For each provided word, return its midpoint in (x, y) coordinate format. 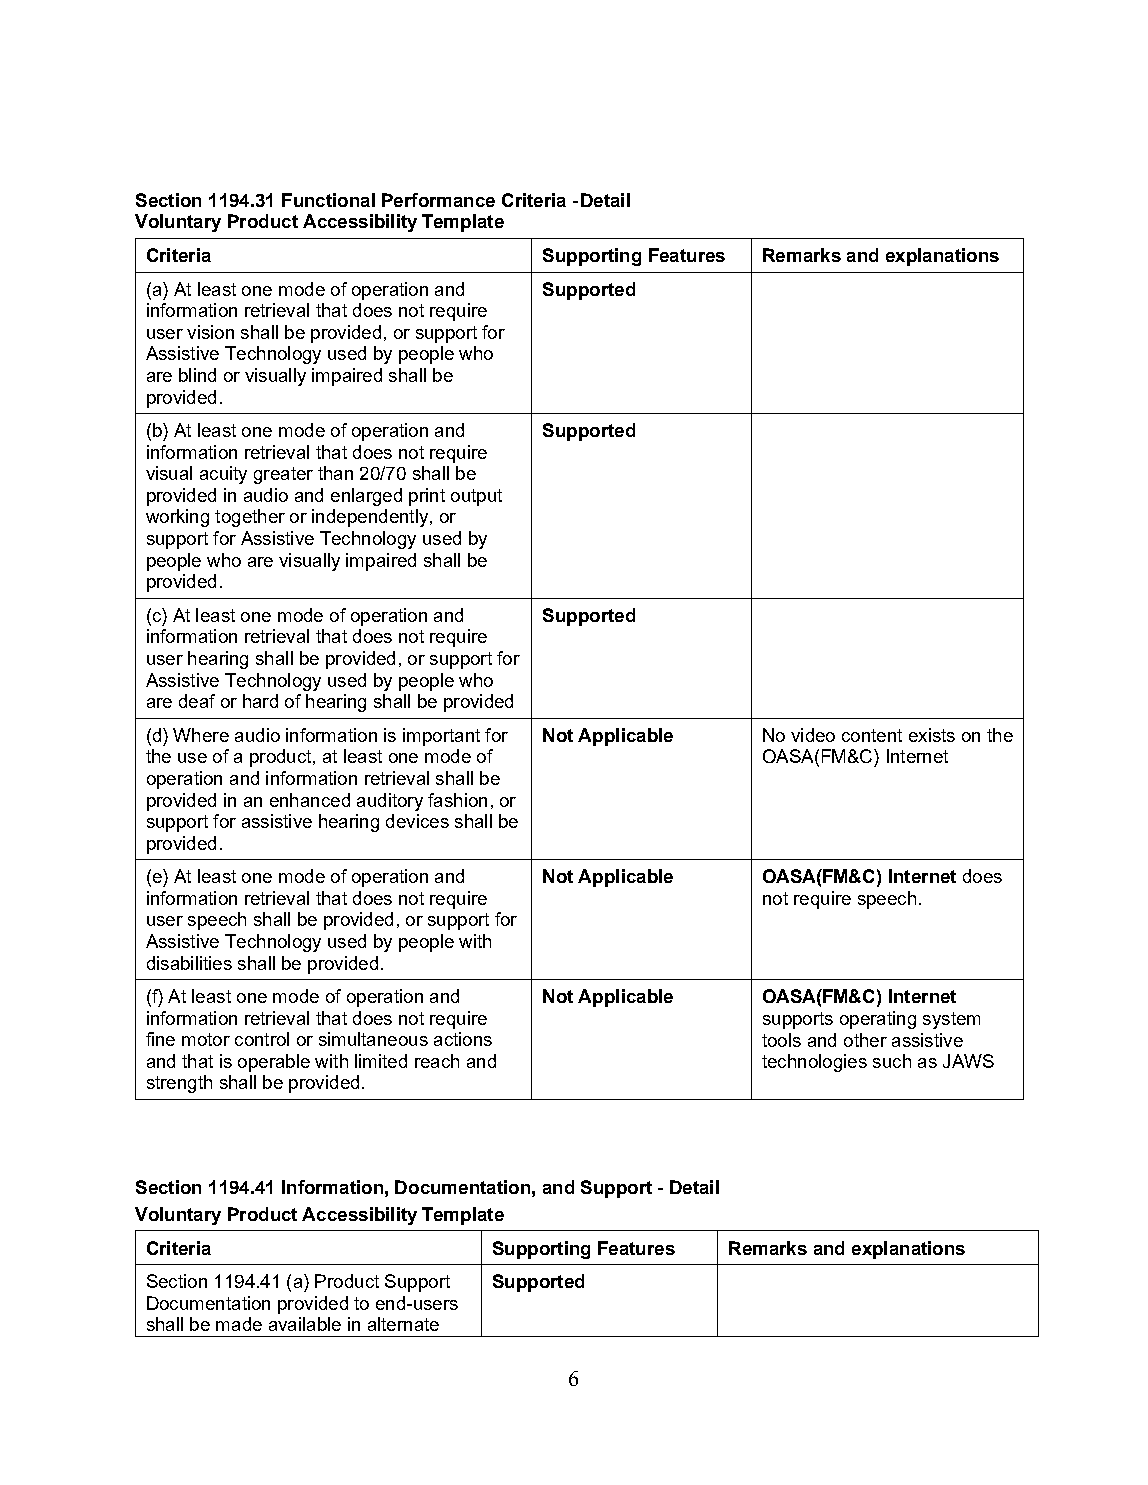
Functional (328, 200)
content (872, 735)
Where (201, 735)
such (892, 1061)
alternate (403, 1324)
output (476, 497)
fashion (457, 800)
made (239, 1324)
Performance (438, 200)
